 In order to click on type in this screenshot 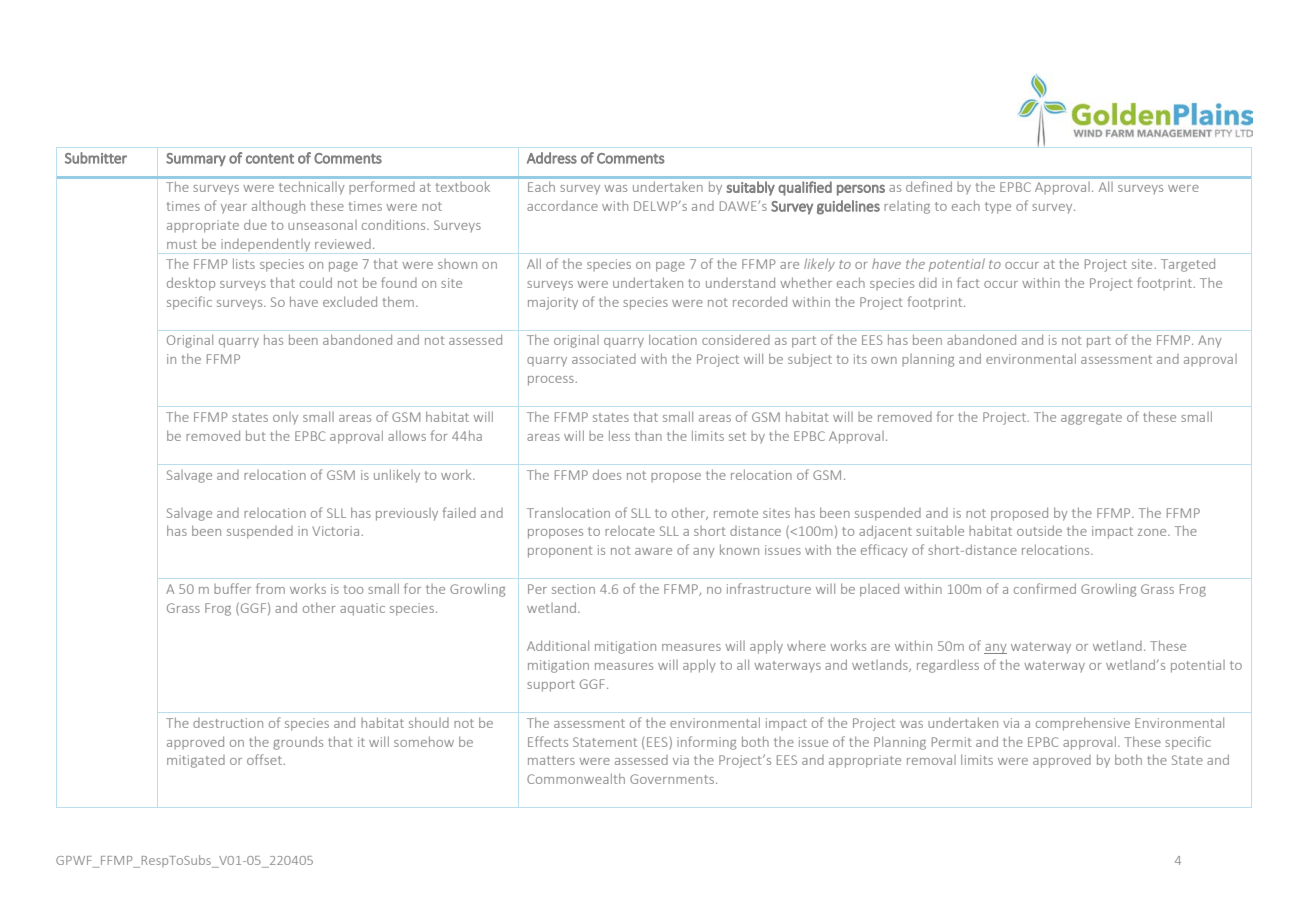, I will do `click(998, 208)`.
